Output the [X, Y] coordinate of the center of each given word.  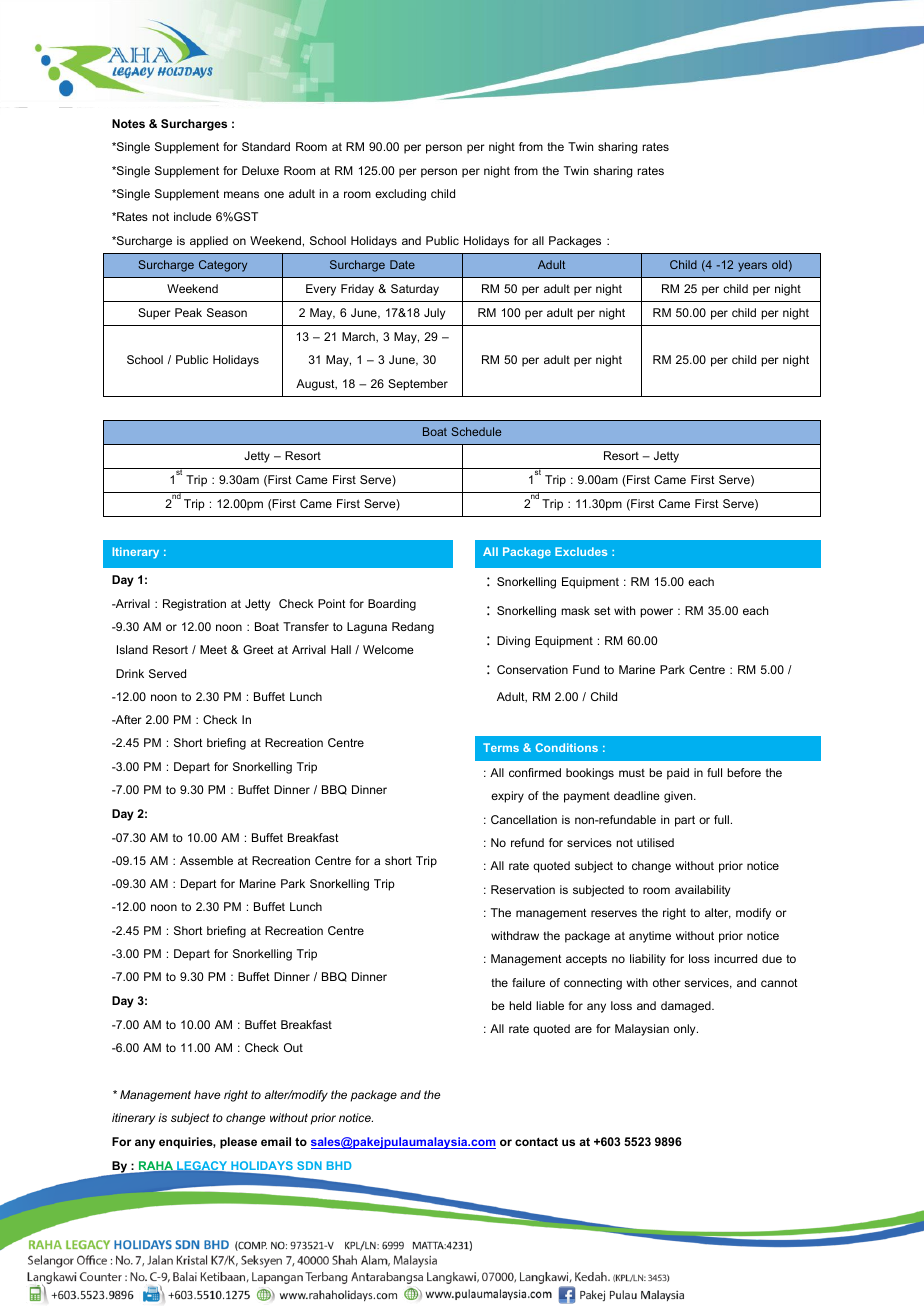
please [238, 1143]
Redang [413, 628]
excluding [400, 195]
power [656, 613]
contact [536, 1141]
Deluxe [260, 170]
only [686, 1030]
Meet [213, 649]
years [752, 267]
